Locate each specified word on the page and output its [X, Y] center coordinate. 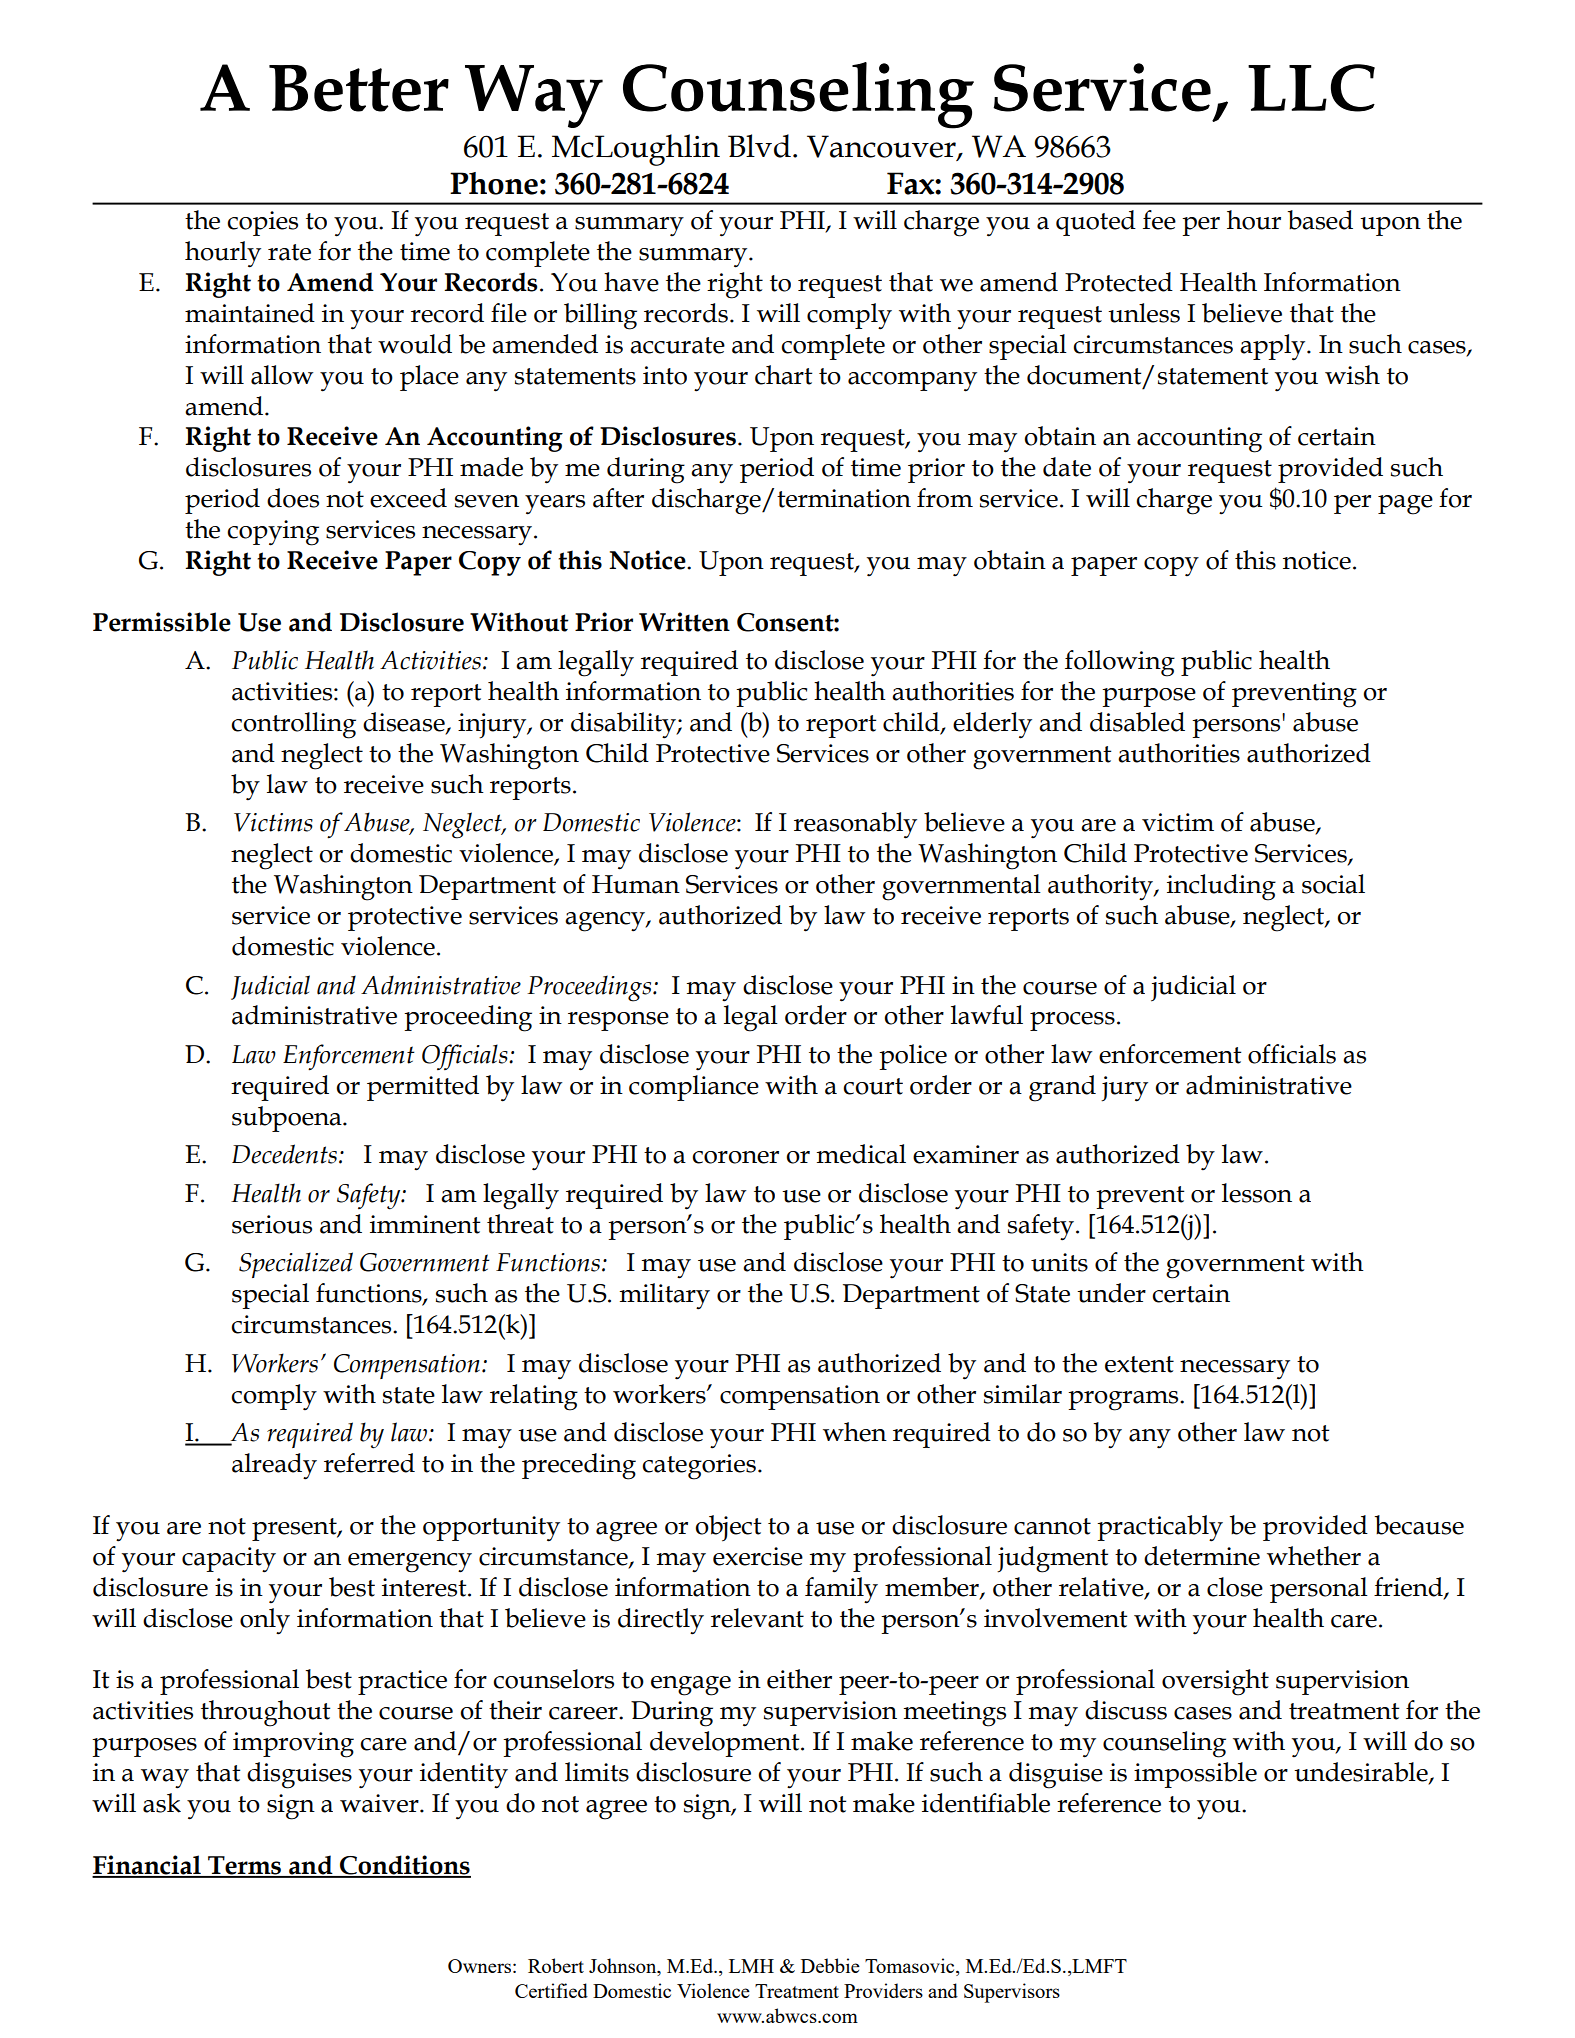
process [1072, 1021]
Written [684, 622]
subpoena [288, 1119]
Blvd [759, 146]
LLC [1311, 88]
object [728, 1528]
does [293, 498]
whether [1314, 1556]
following [1120, 663]
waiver [380, 1803]
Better [359, 88]
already [274, 1466]
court [873, 1086]
